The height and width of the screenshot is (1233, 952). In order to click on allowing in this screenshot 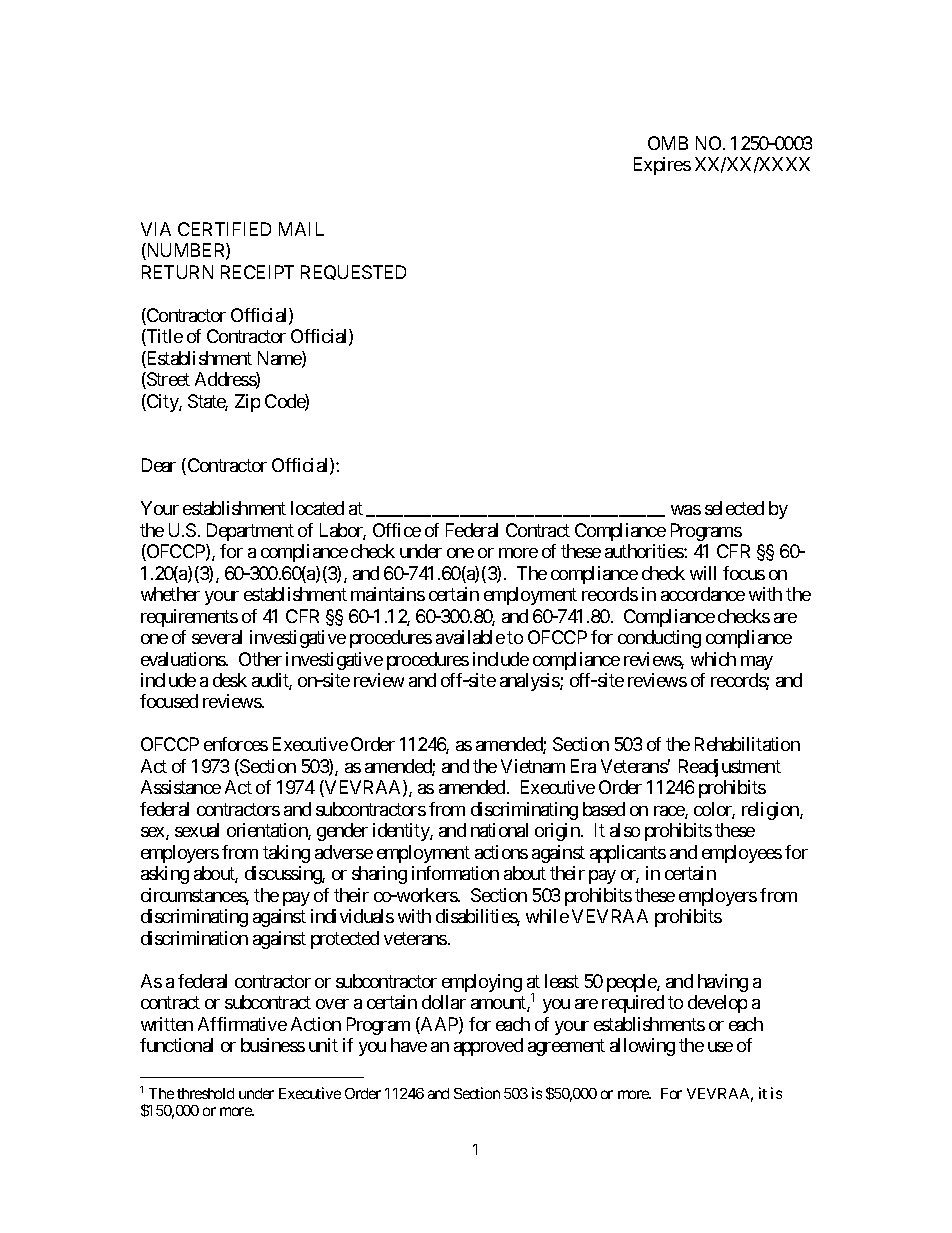, I will do `click(642, 1047)`.
